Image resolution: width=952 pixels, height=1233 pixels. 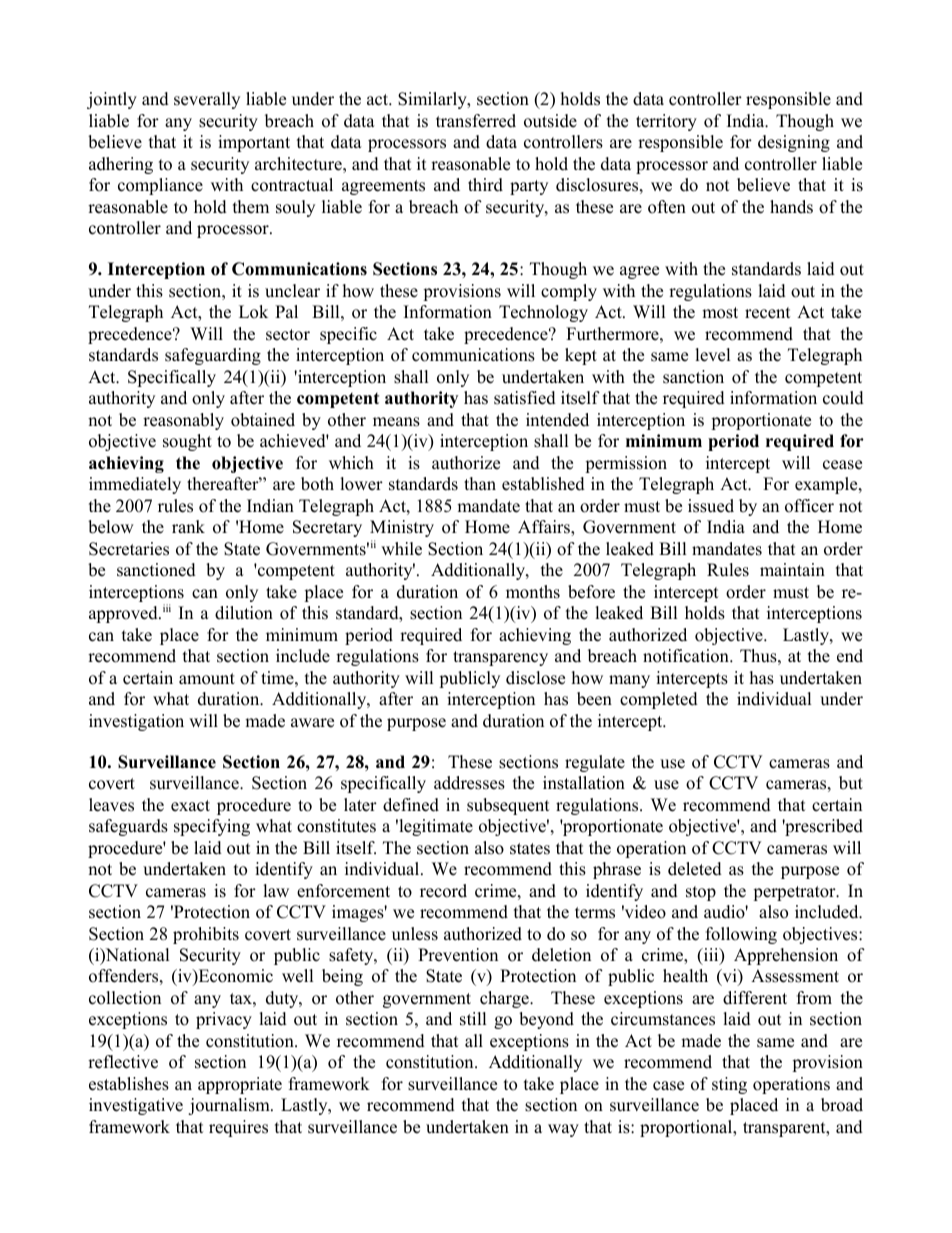 I want to click on perpetrator, so click(x=795, y=893).
